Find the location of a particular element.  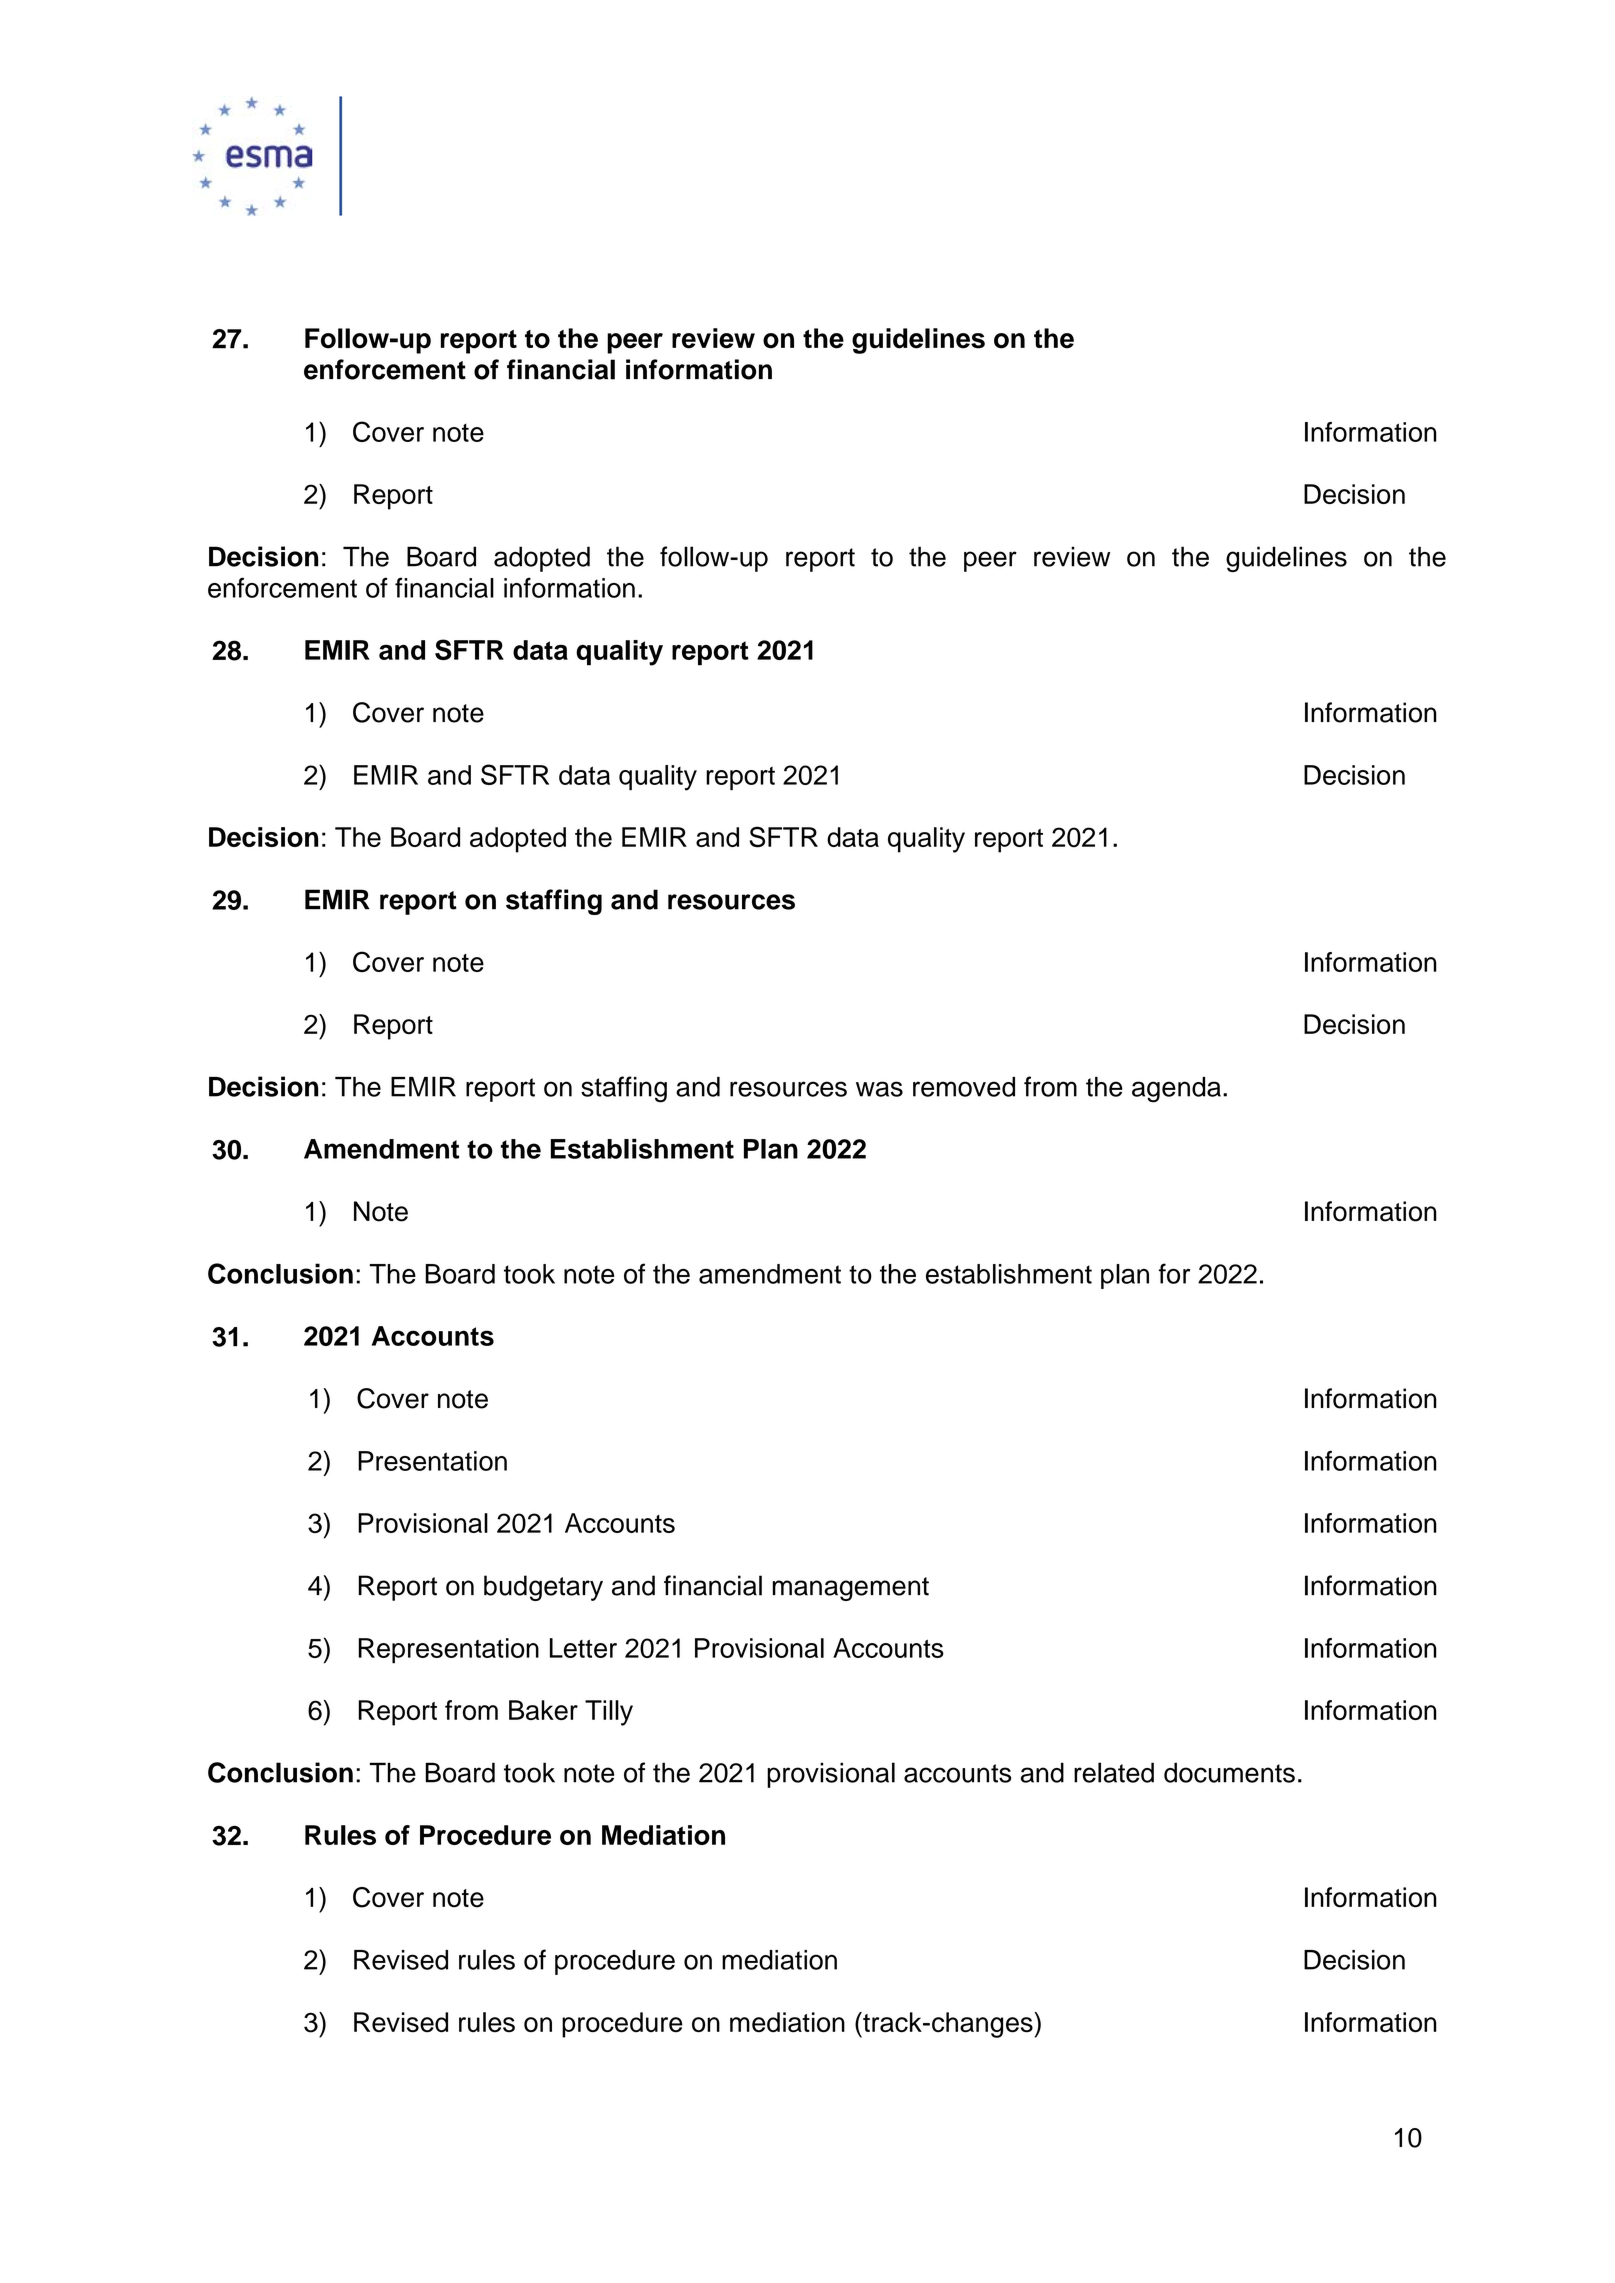

budgetary is located at coordinates (543, 1588).
